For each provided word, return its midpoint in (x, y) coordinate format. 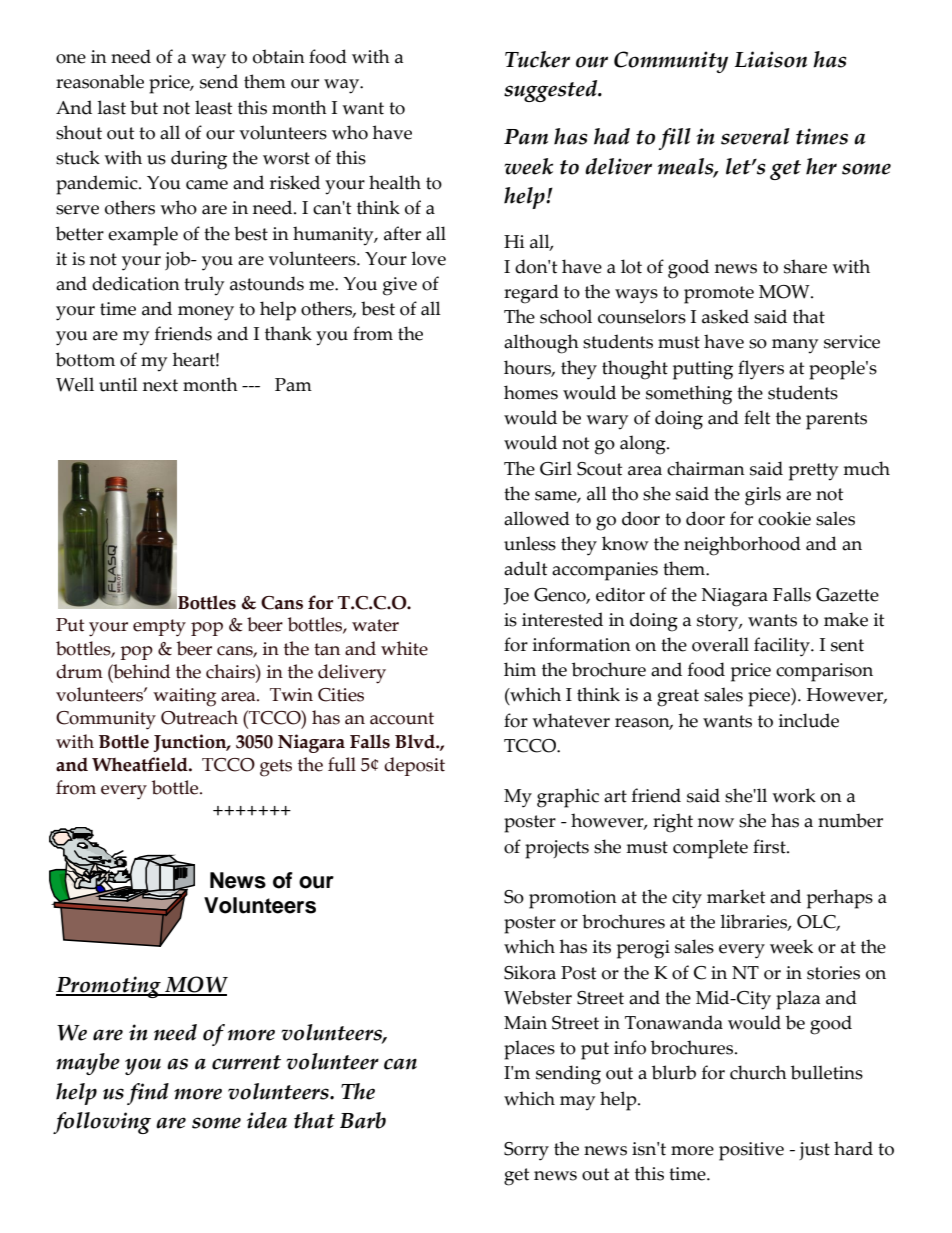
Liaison (771, 59)
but (144, 107)
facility (783, 647)
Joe (516, 596)
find (148, 1094)
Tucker (537, 59)
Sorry (526, 1151)
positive (751, 1151)
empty (159, 628)
